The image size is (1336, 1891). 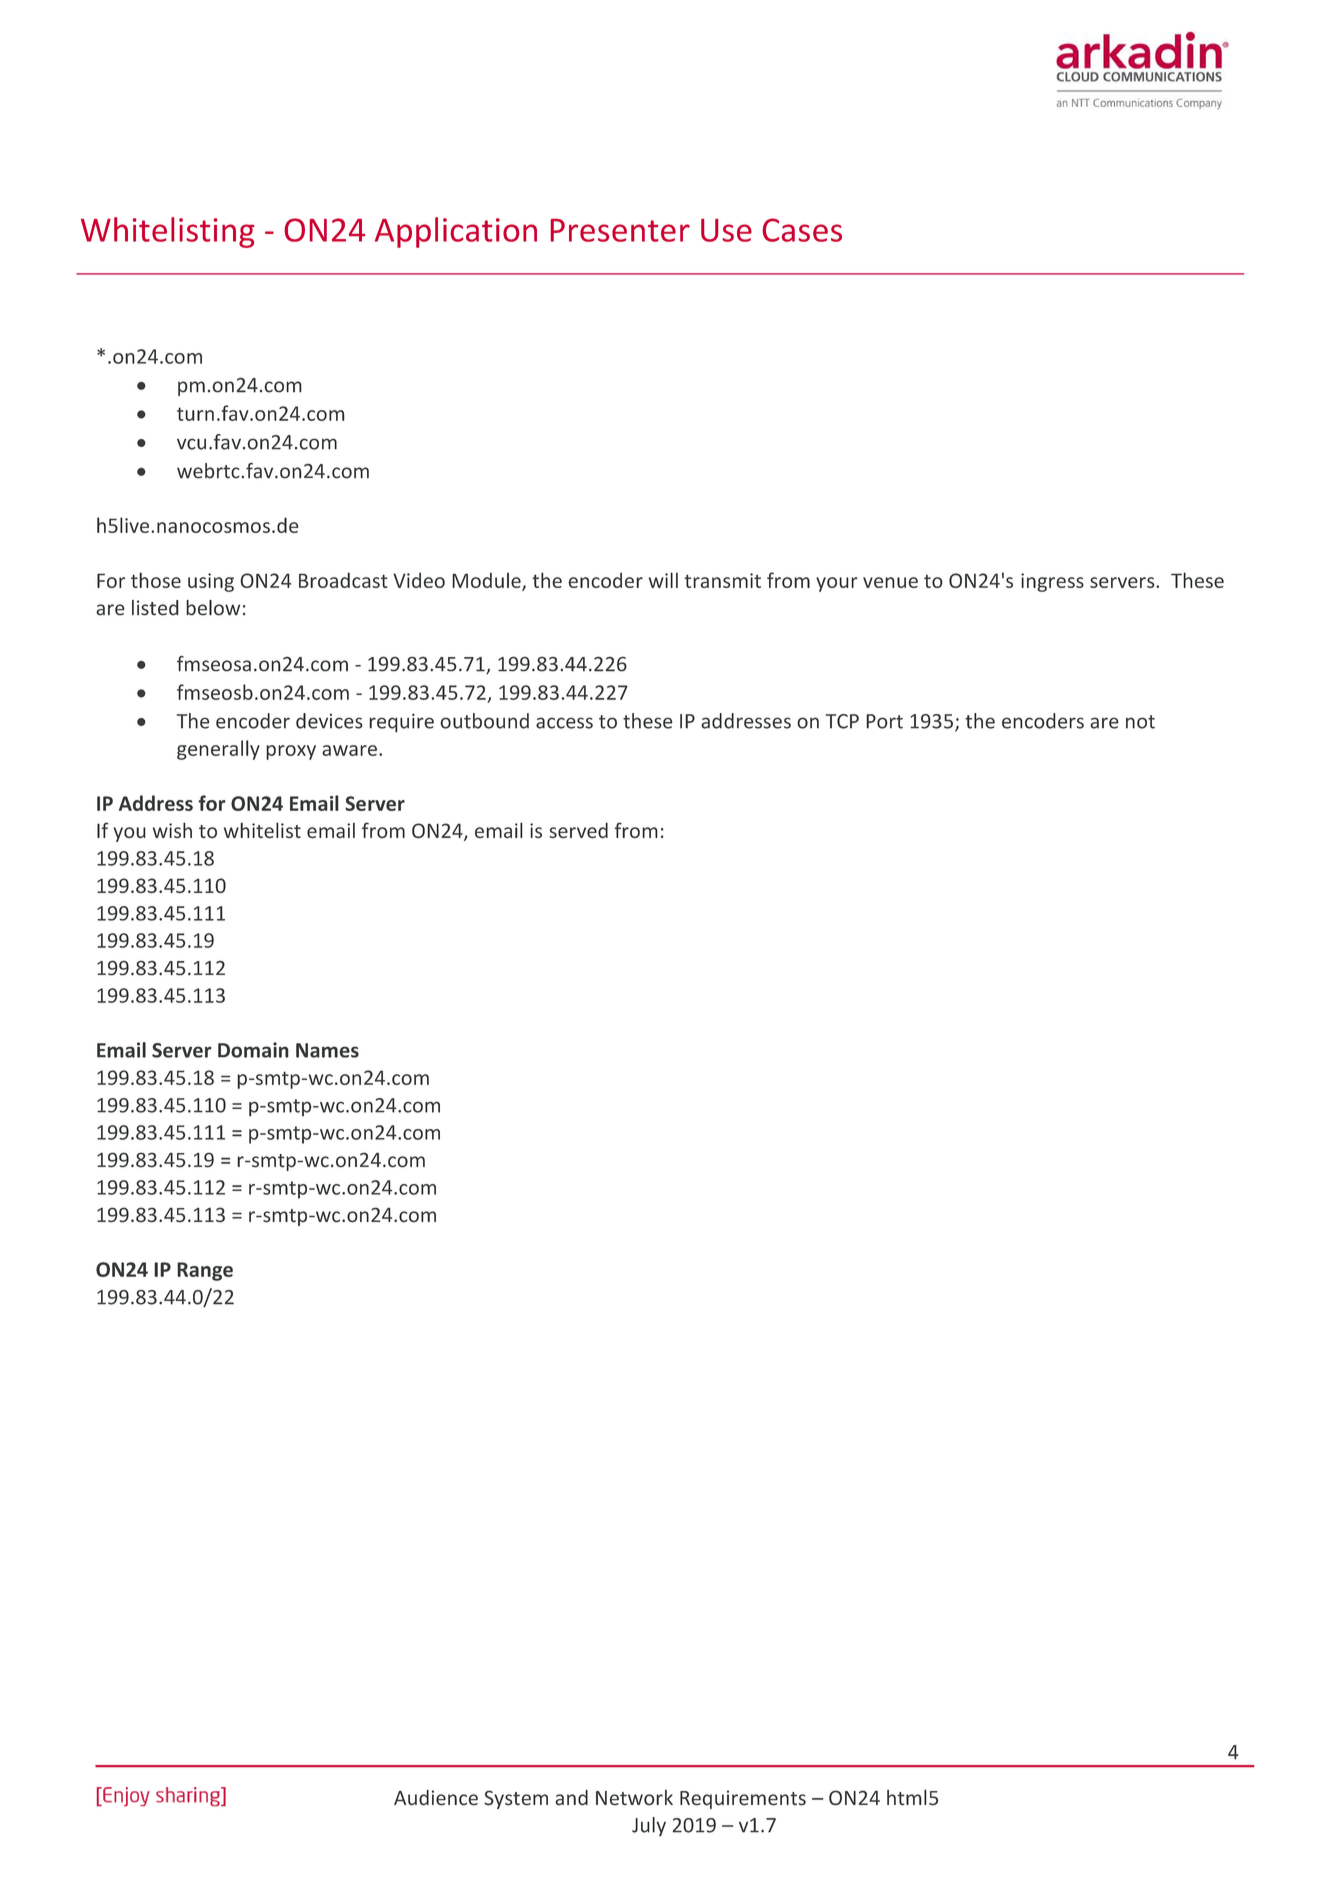 I want to click on Application, so click(x=456, y=232).
